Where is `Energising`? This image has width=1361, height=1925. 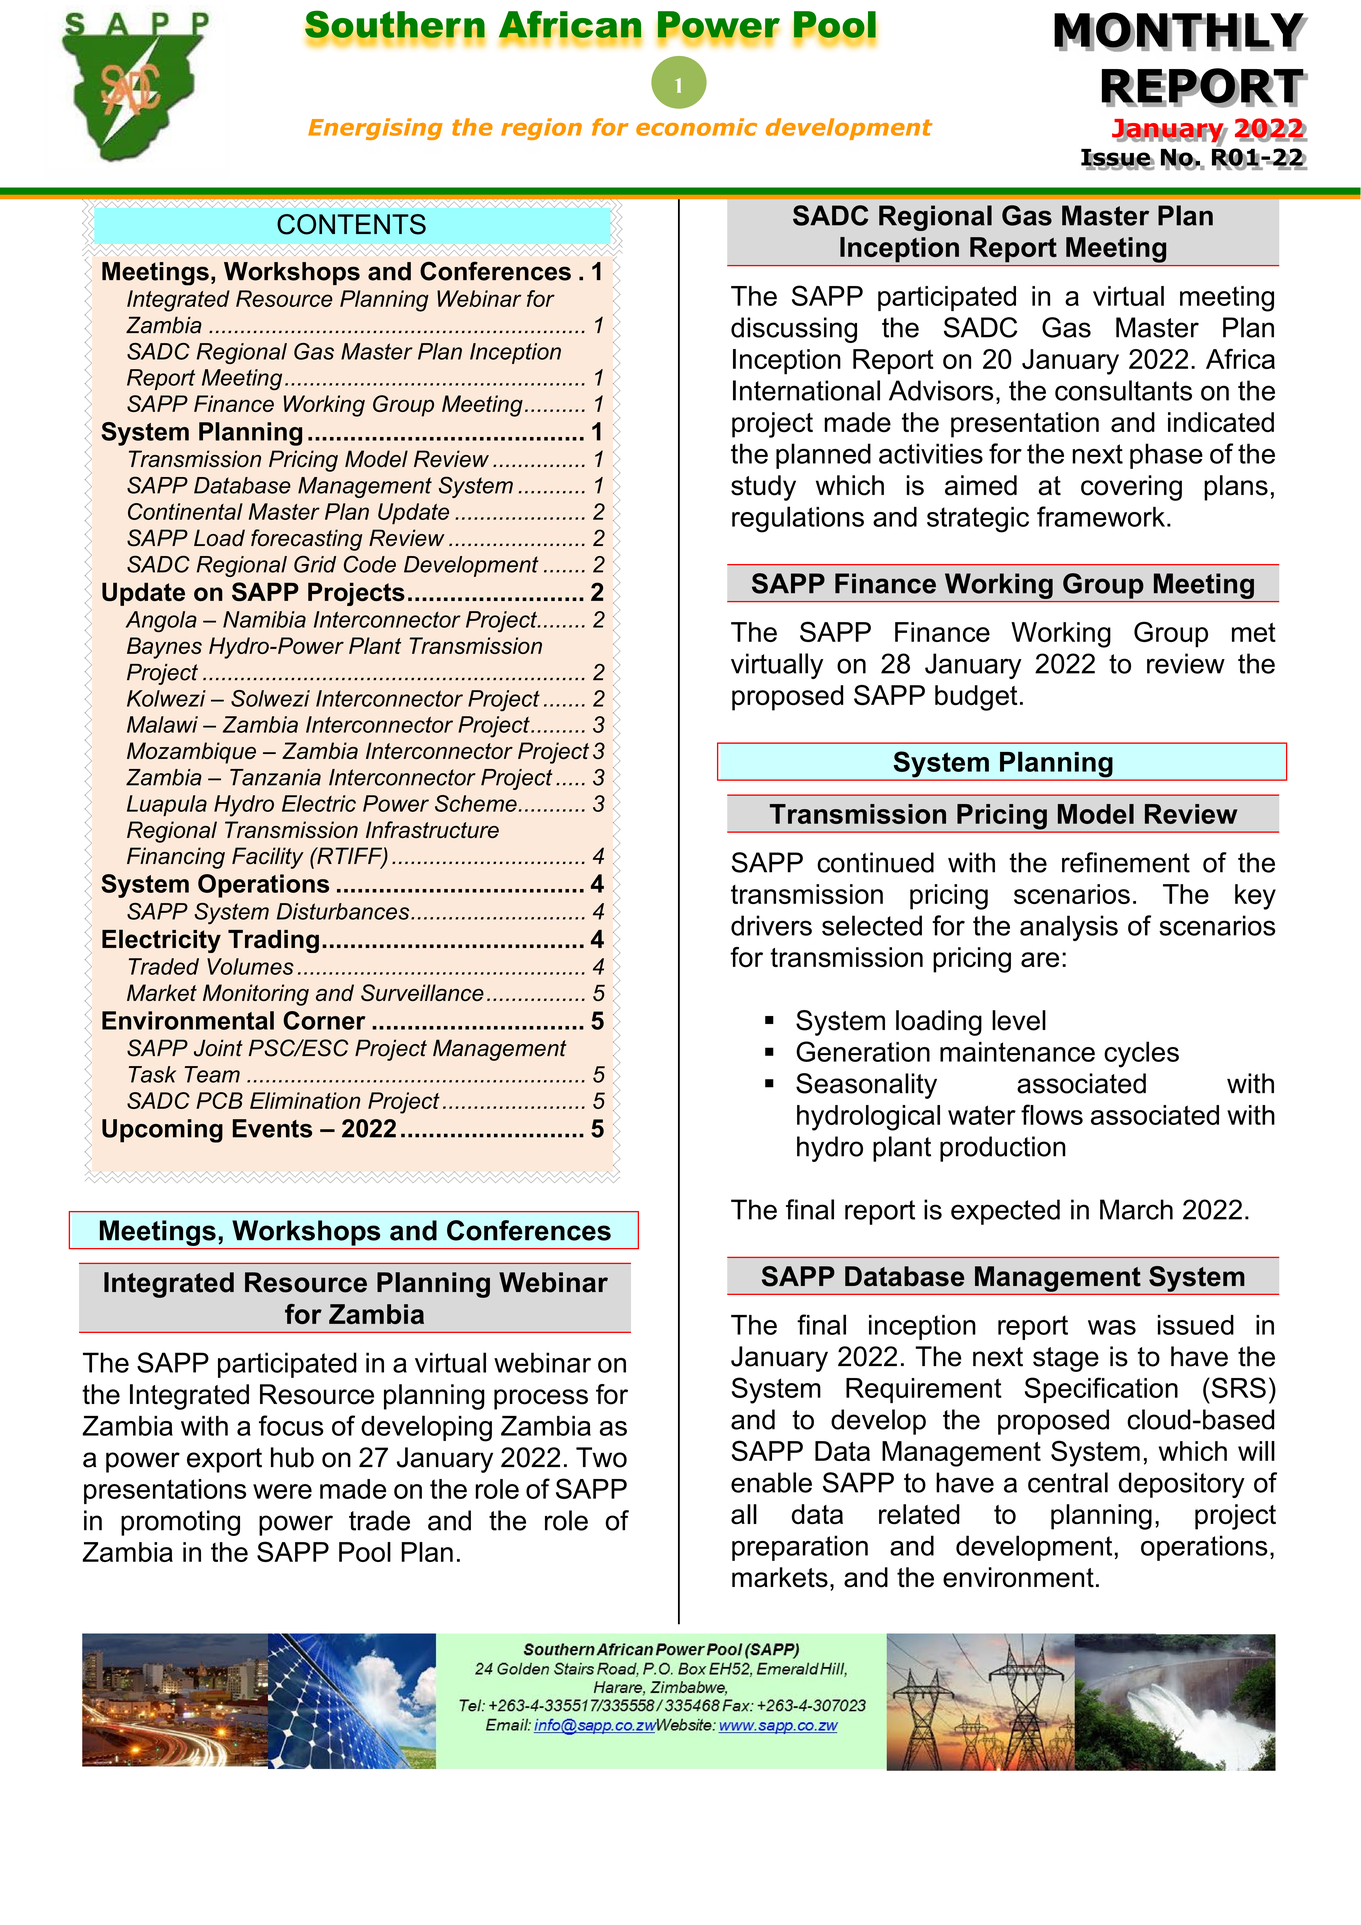 Energising is located at coordinates (375, 129).
